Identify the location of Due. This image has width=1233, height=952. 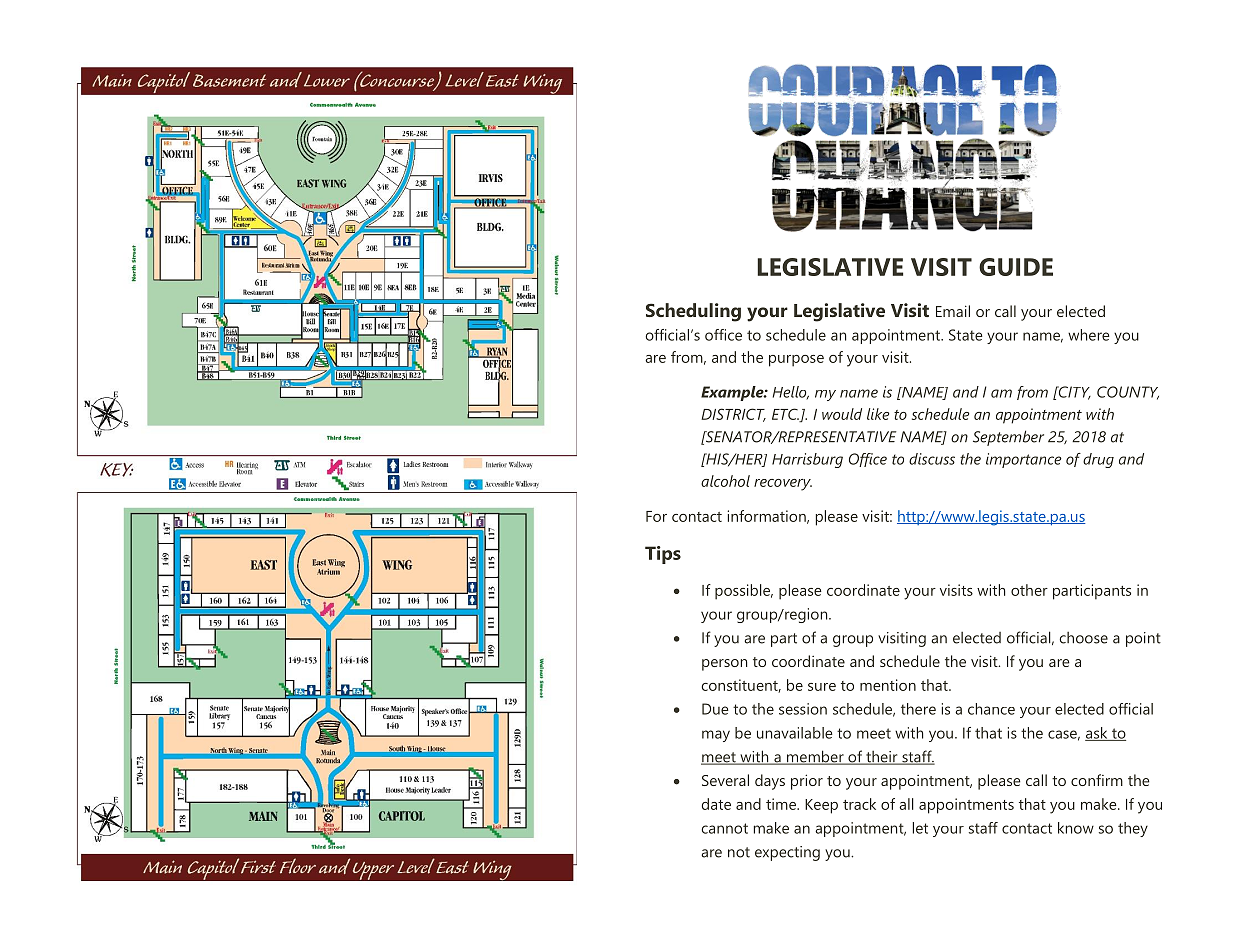
(715, 709).
